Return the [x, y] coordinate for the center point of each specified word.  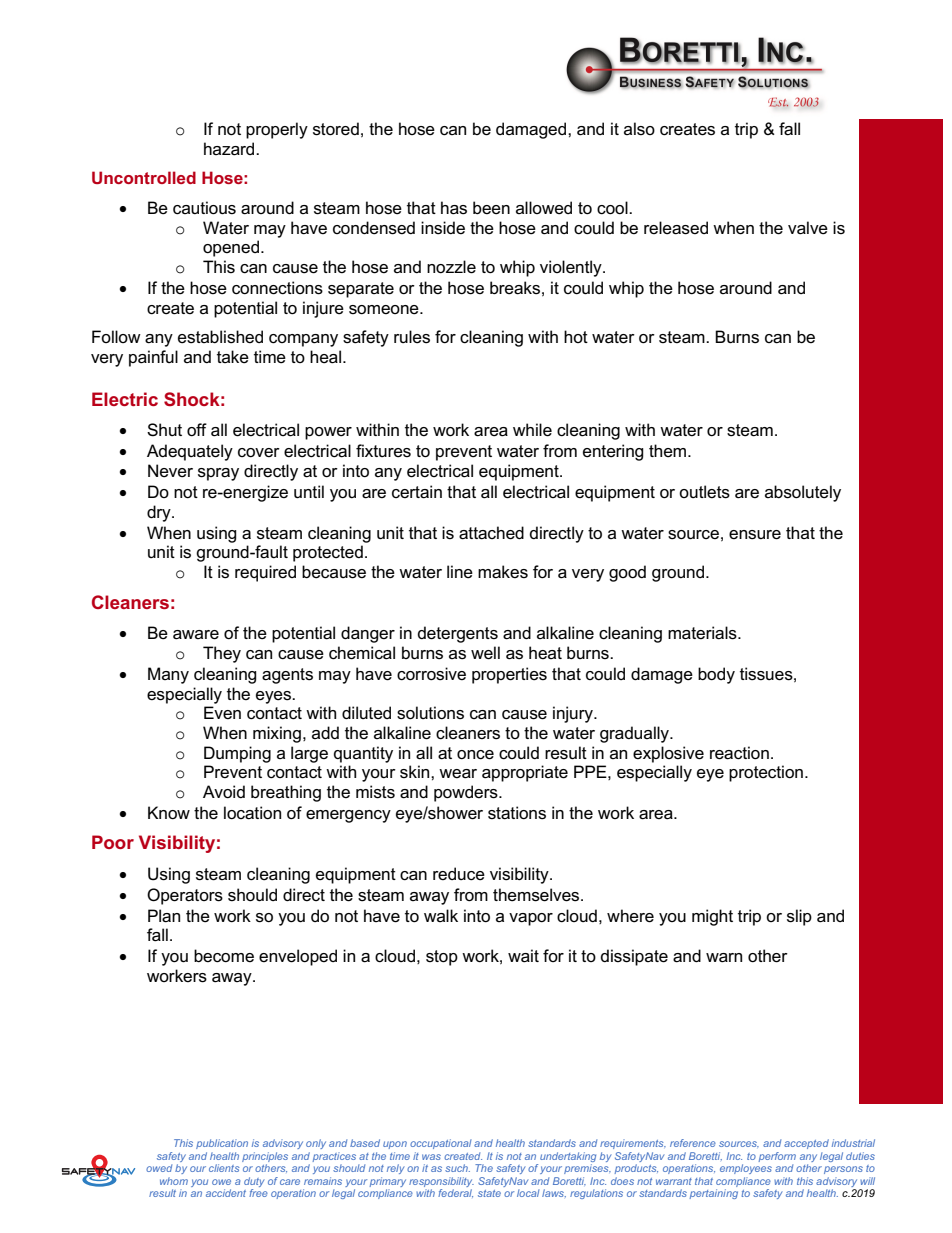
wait [523, 956]
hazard [230, 149]
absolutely [803, 493]
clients [224, 1168]
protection [766, 773]
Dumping [237, 754]
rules [412, 337]
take [233, 357]
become [224, 956]
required [265, 573]
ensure [755, 535]
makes [503, 572]
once [475, 755]
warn [724, 958]
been [491, 208]
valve [808, 228]
